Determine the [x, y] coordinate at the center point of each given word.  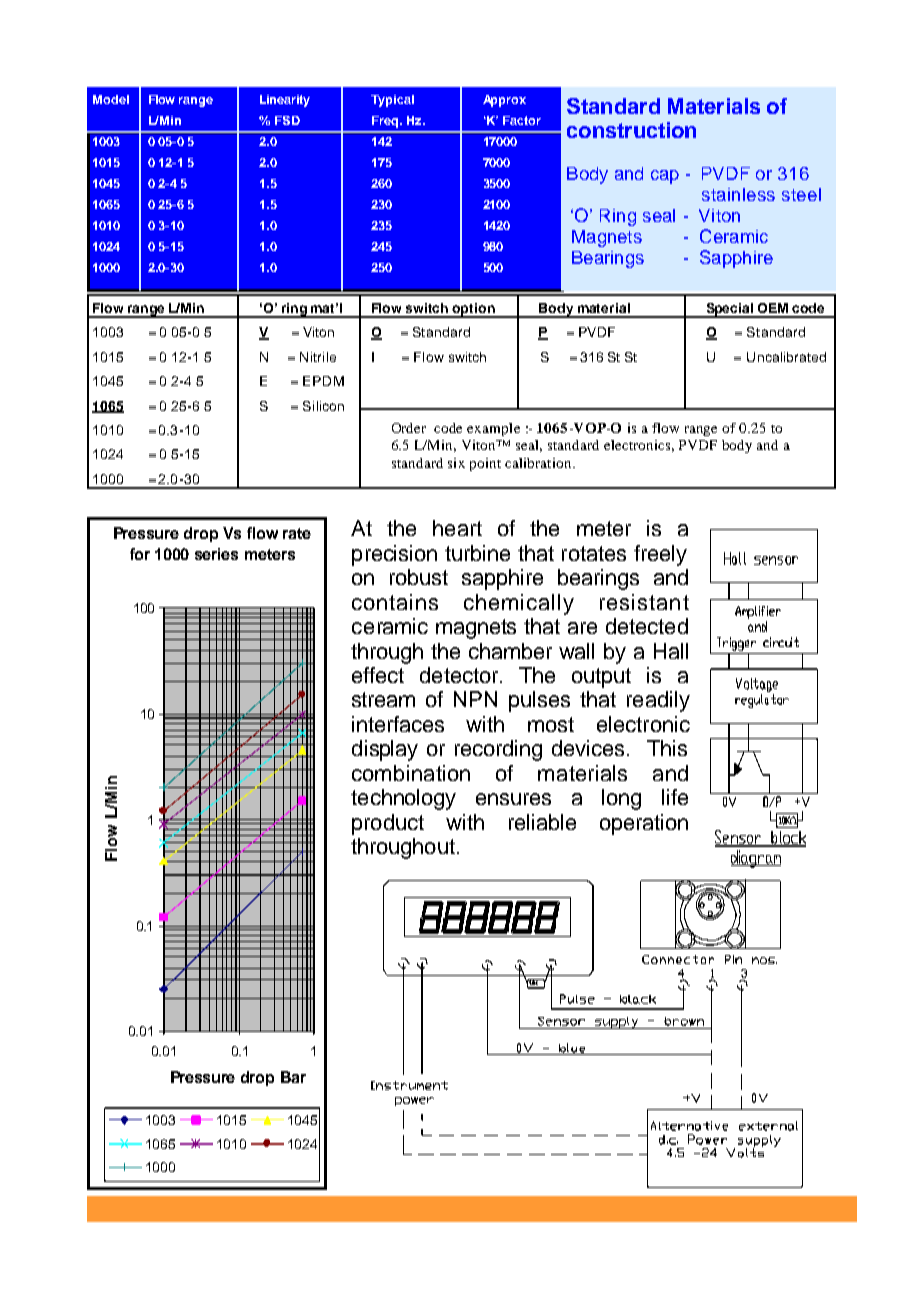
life [675, 797]
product [388, 824]
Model [111, 99]
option [474, 310]
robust [419, 577]
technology [403, 799]
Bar [293, 1077]
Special [729, 310]
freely [660, 555]
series [216, 554]
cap [665, 177]
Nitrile [318, 357]
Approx [504, 101]
